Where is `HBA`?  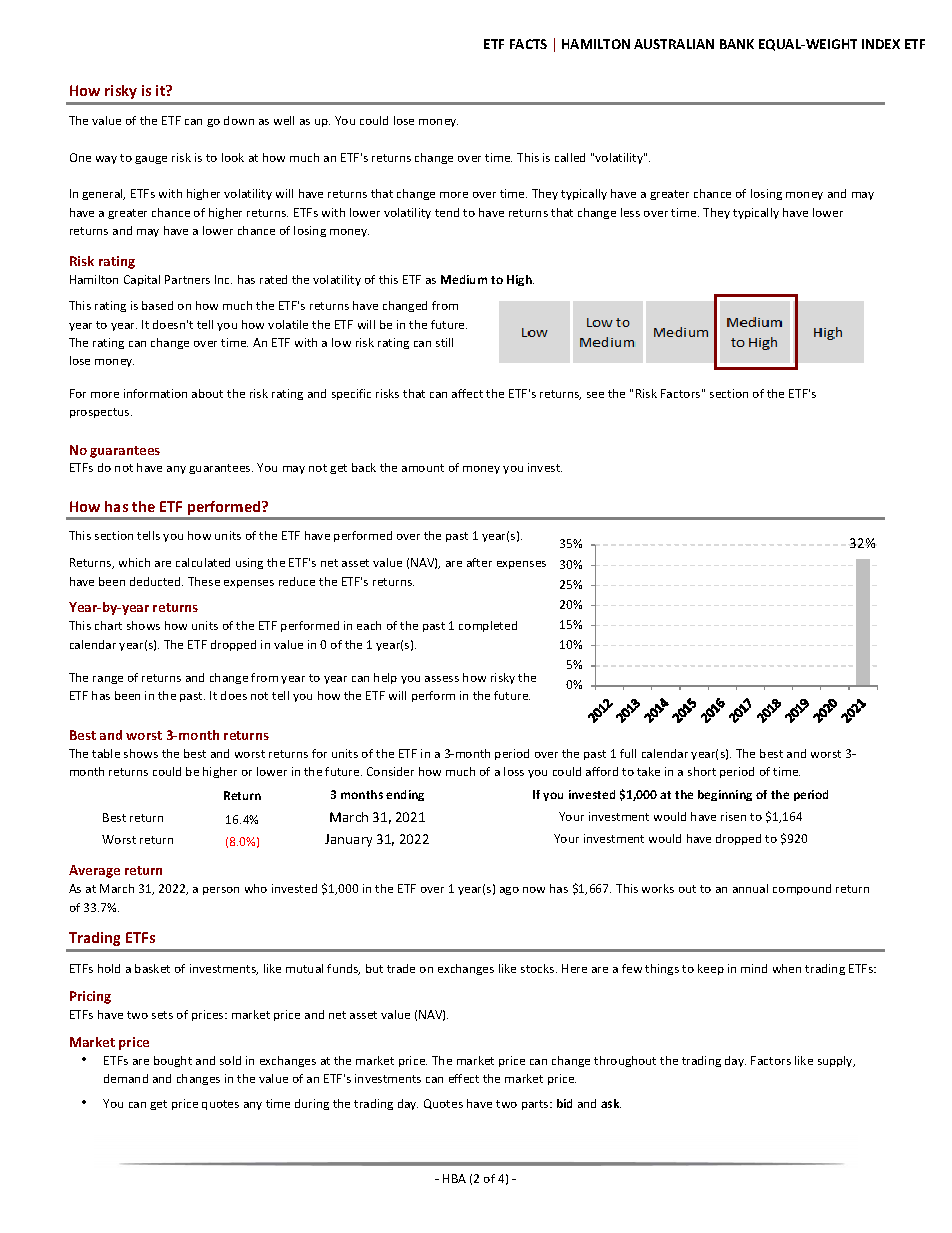 HBA is located at coordinates (454, 1178).
